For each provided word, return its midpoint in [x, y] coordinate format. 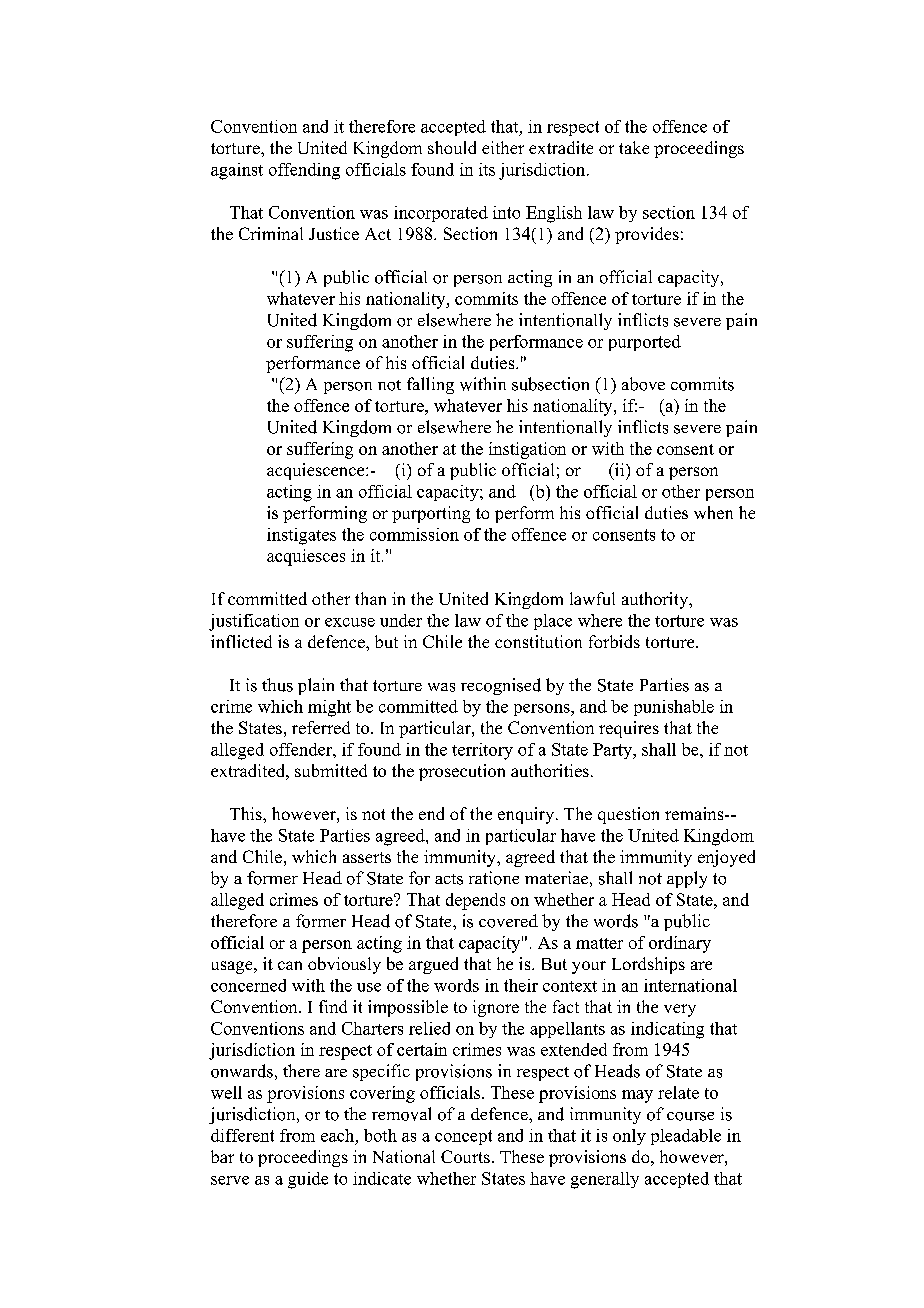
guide [308, 1180]
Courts [465, 1156]
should [452, 147]
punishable [674, 708]
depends [475, 901]
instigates [301, 536]
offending [304, 171]
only [629, 1137]
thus [277, 685]
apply [687, 879]
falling [430, 385]
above [643, 384]
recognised [501, 686]
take [634, 147]
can [290, 965]
